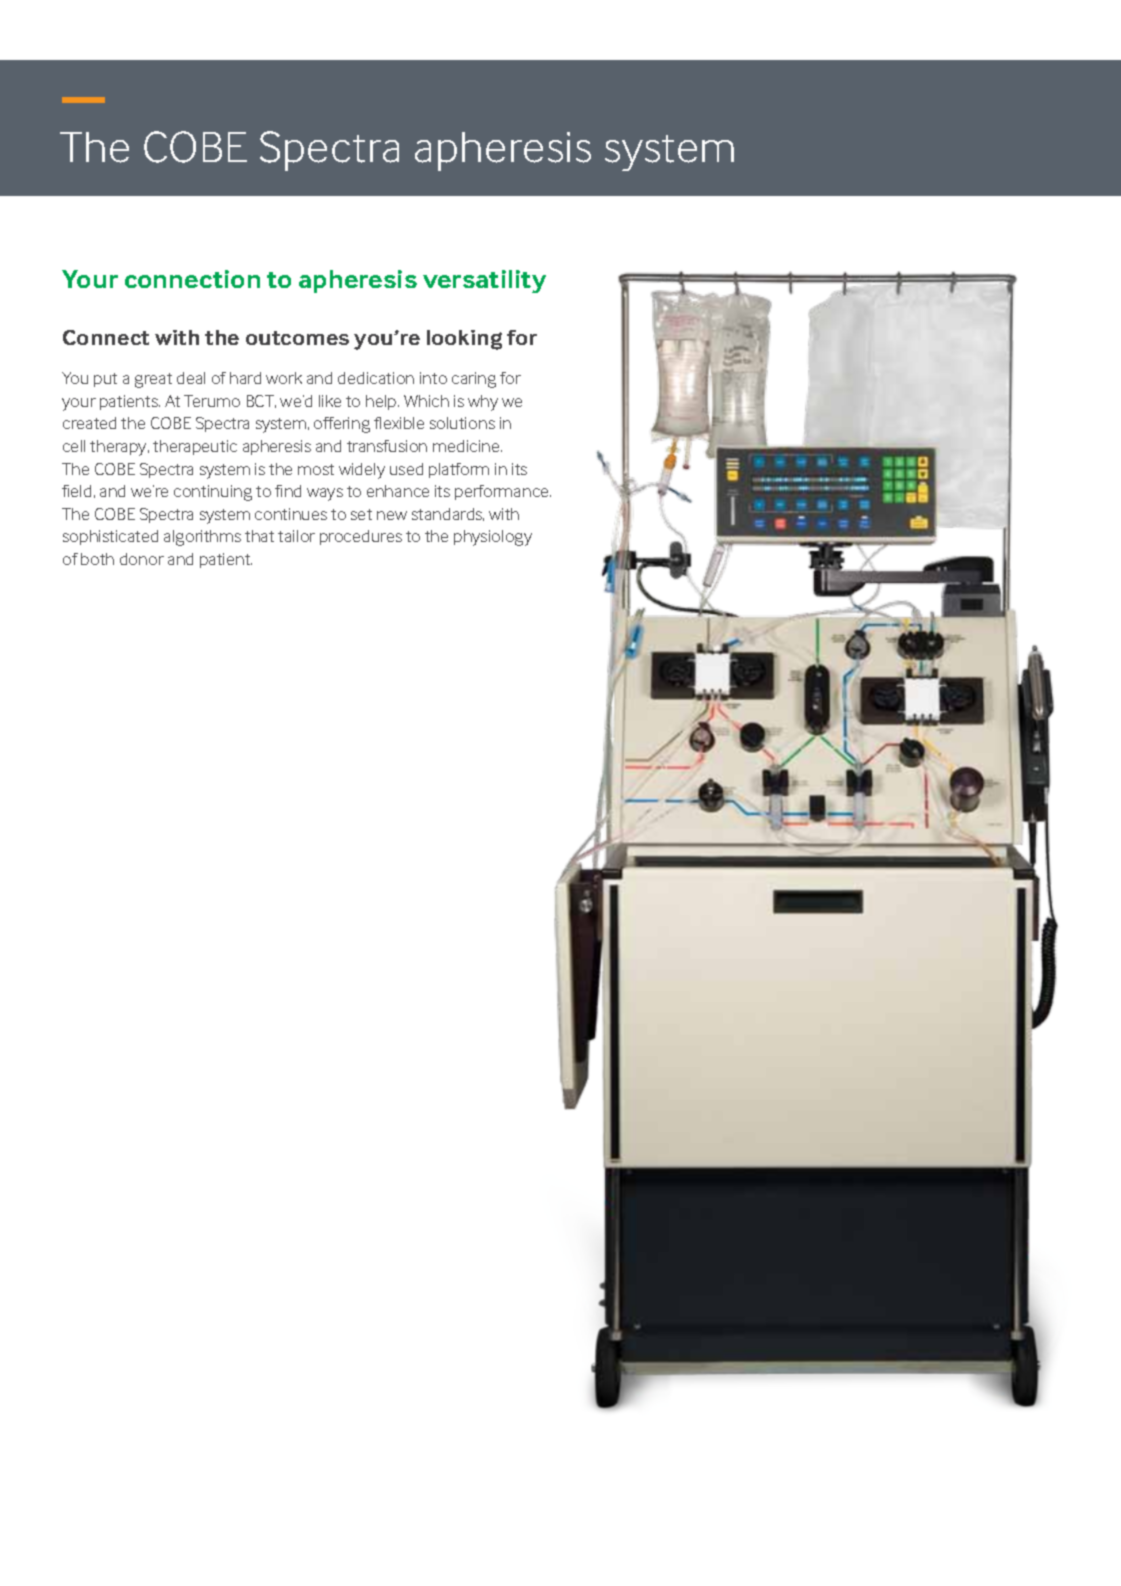 This screenshot has width=1121, height=1586. Describe the element at coordinates (288, 491) in the screenshot. I see `find` at that location.
